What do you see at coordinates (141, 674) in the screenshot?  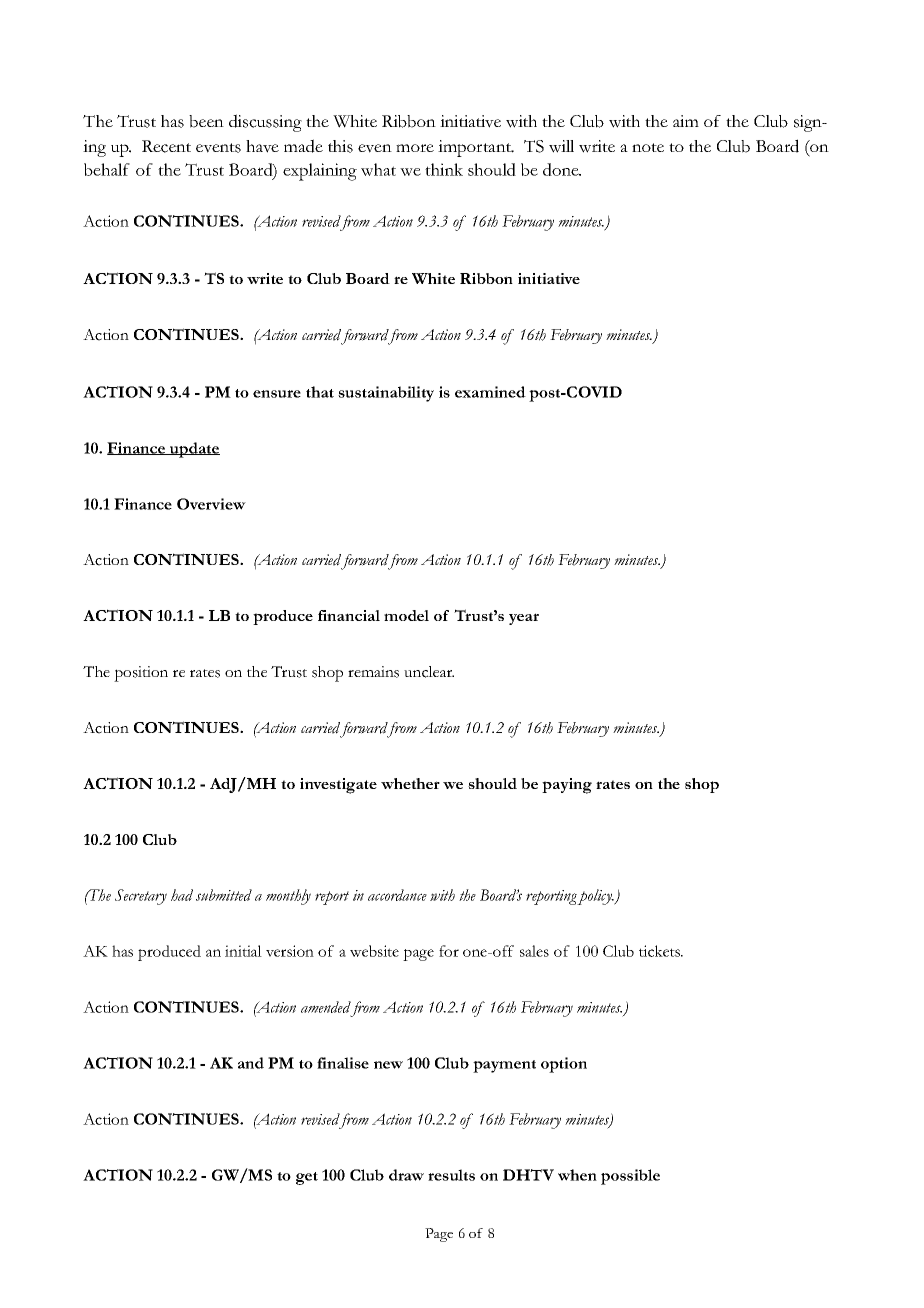 I see `position` at bounding box center [141, 674].
